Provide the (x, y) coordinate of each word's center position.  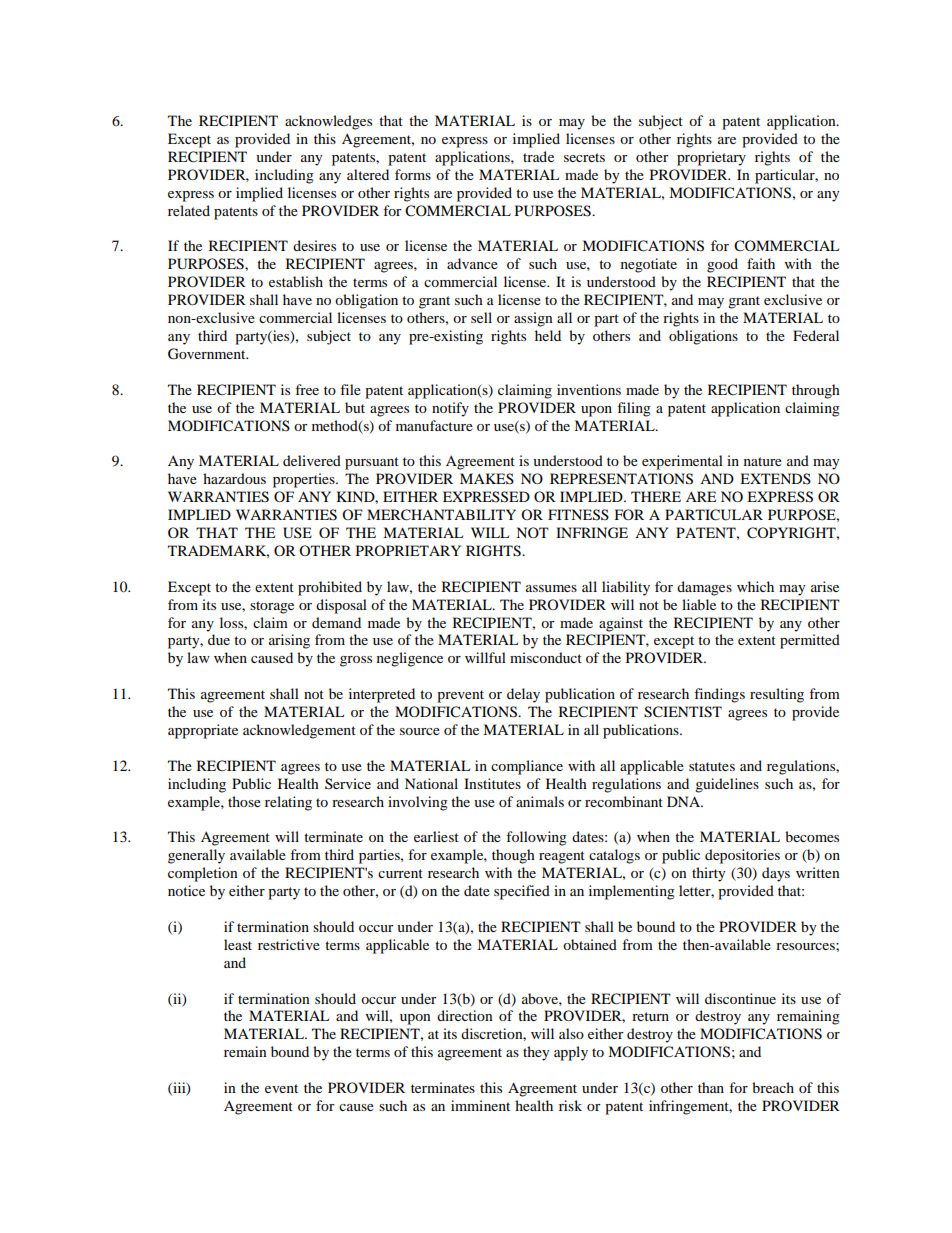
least (238, 944)
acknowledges (328, 122)
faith (761, 263)
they (536, 1053)
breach (773, 1087)
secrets (584, 157)
